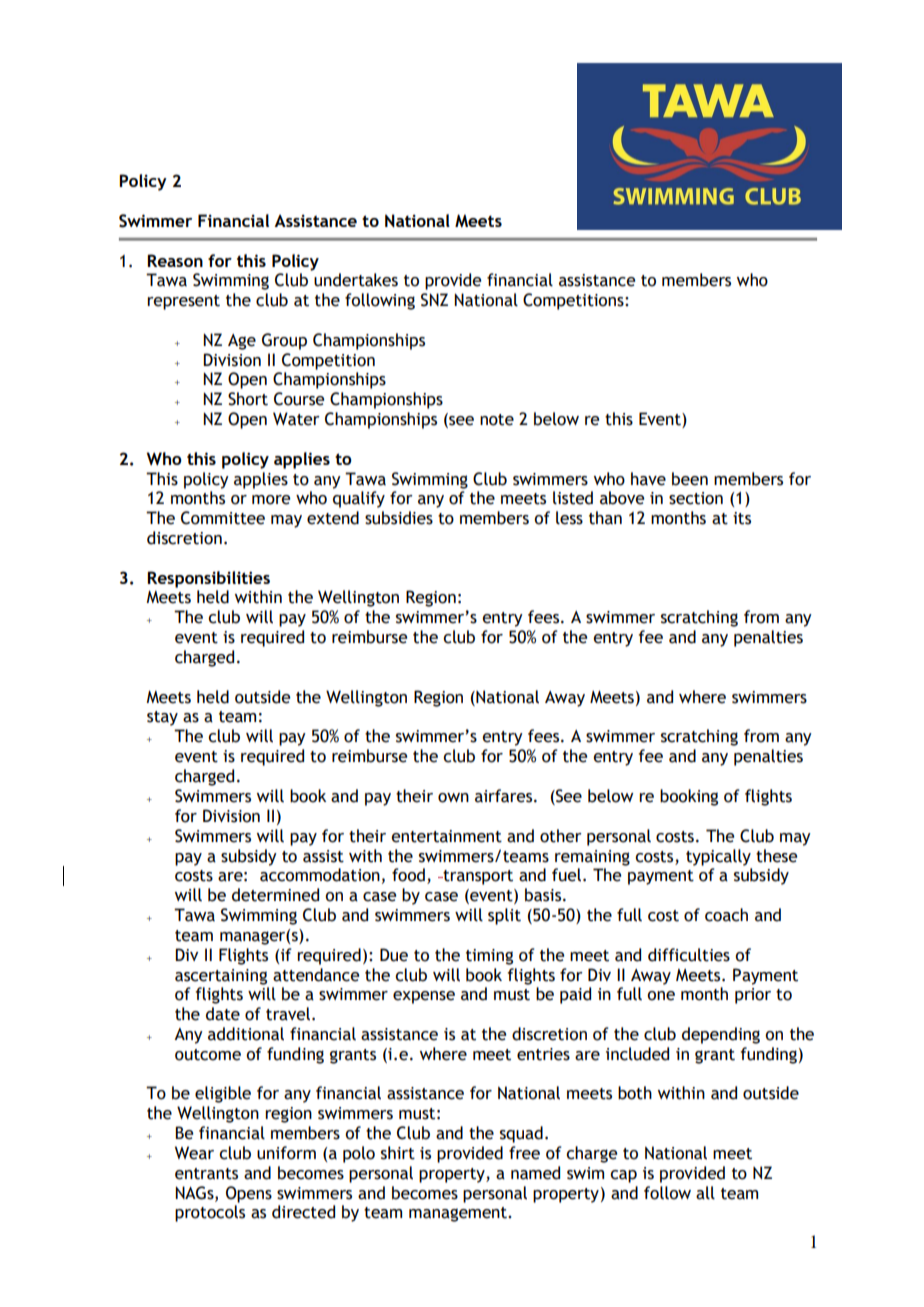 This document has width=924, height=1307. I want to click on difficulties, so click(689, 955).
